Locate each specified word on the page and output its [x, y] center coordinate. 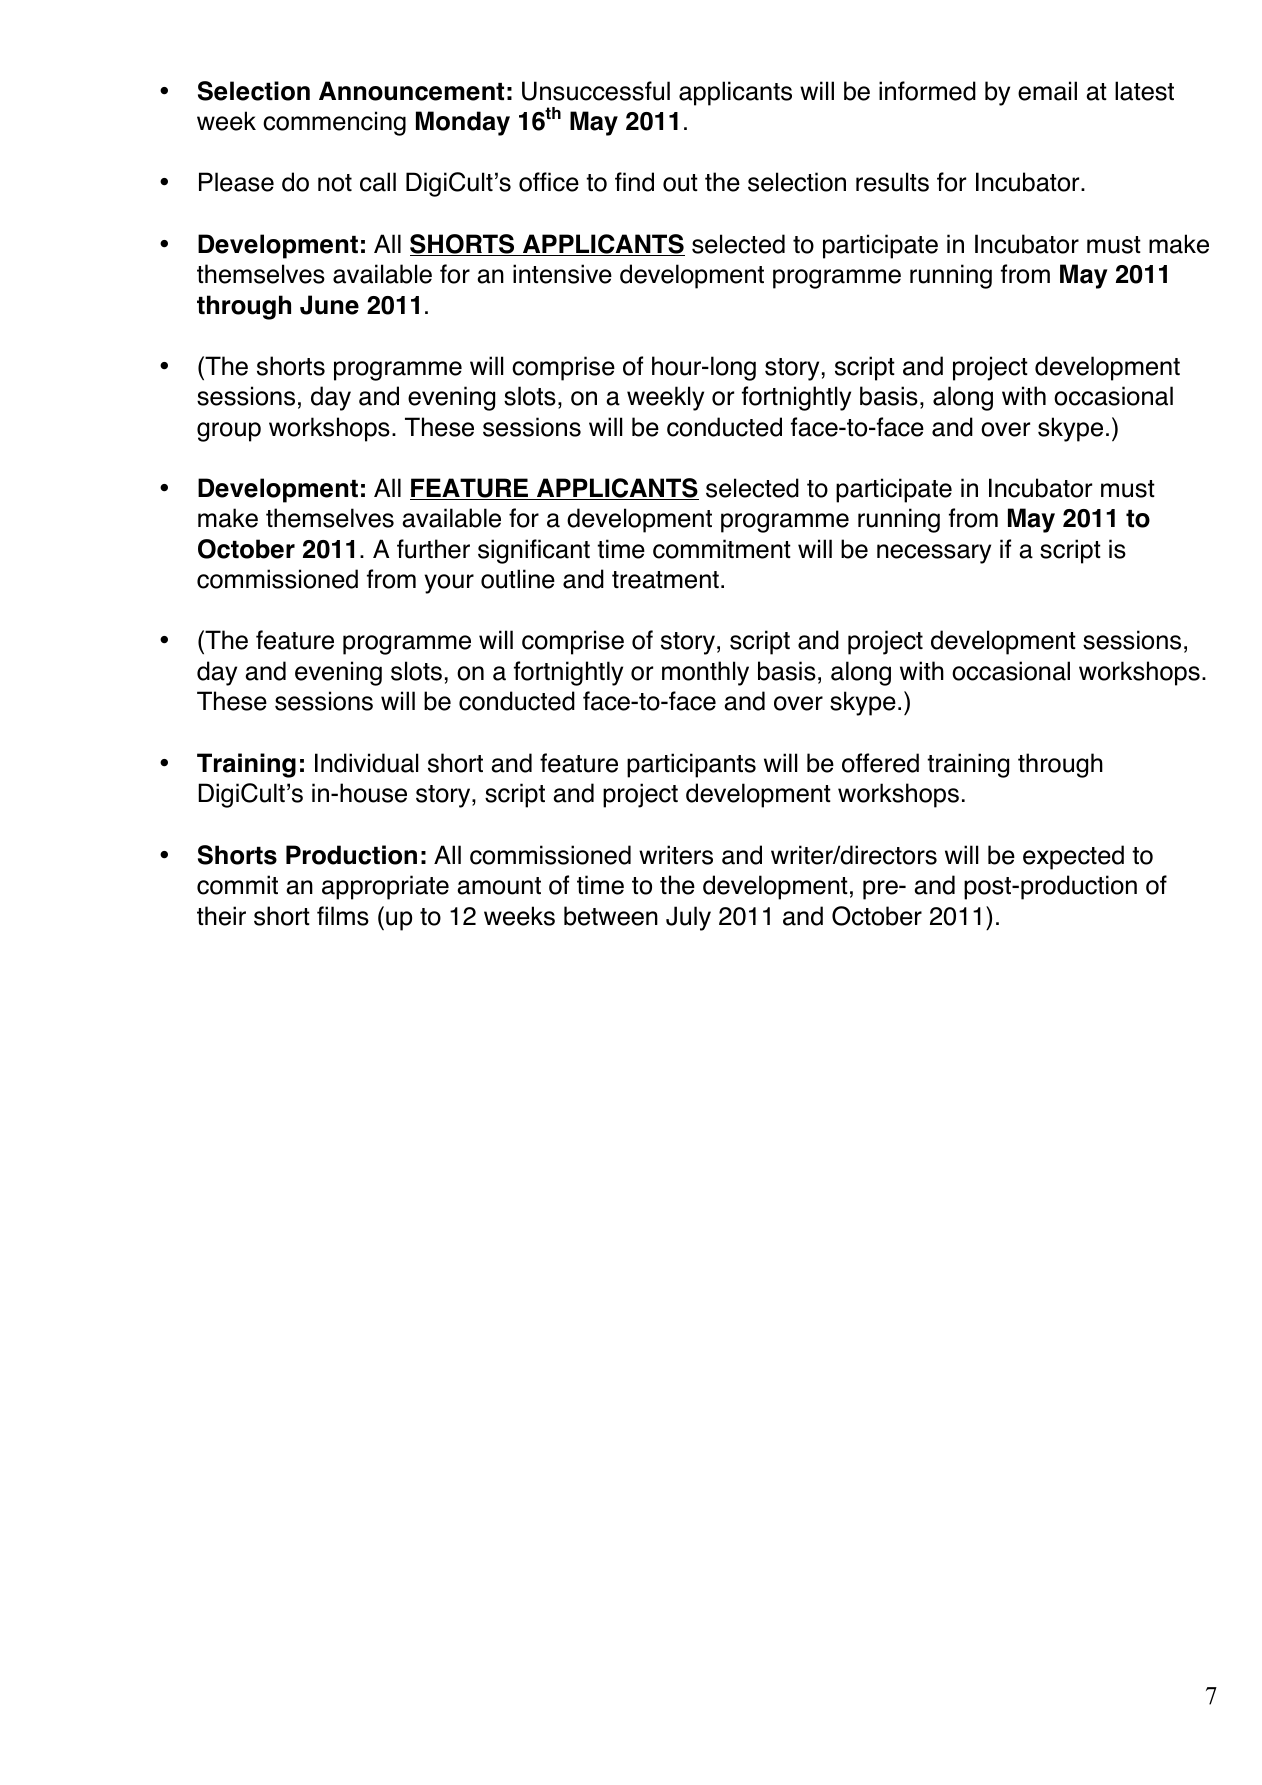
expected [1073, 857]
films [343, 916]
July [688, 918]
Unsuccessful [596, 91]
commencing [334, 123]
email [1047, 91]
